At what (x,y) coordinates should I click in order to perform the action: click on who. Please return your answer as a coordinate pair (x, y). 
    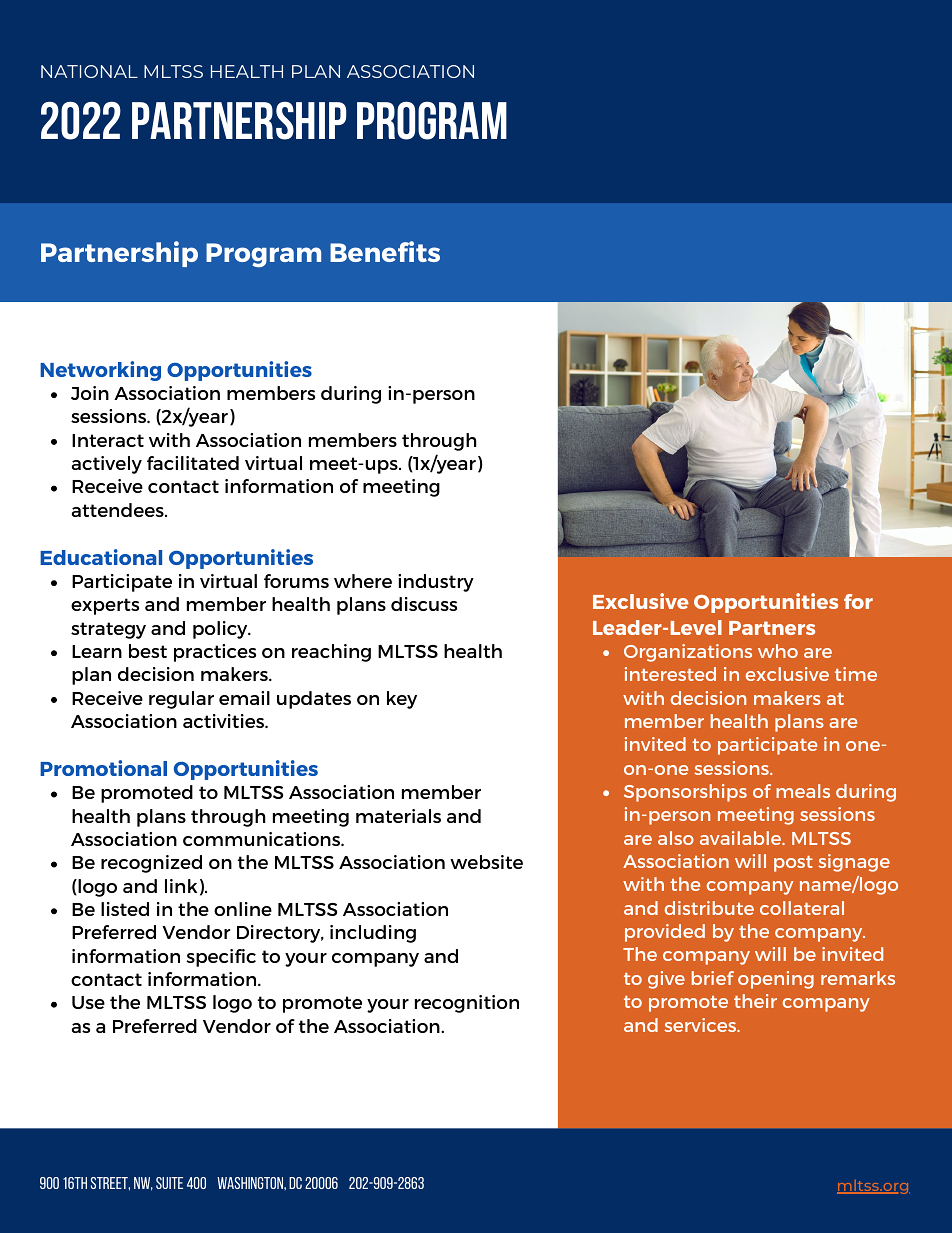
    Looking at the image, I should click on (778, 651).
